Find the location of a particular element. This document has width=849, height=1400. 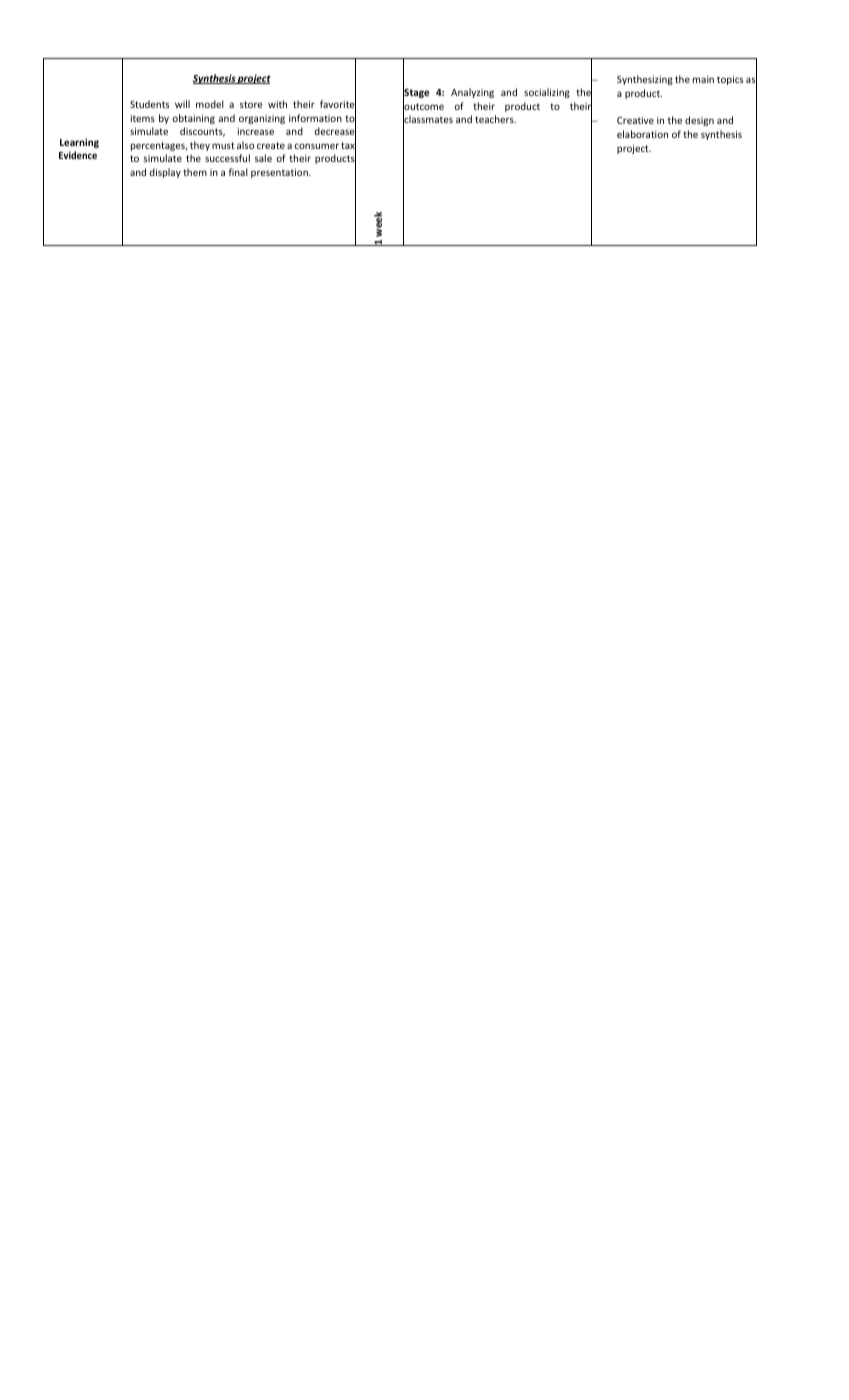

Students is located at coordinates (149, 104).
